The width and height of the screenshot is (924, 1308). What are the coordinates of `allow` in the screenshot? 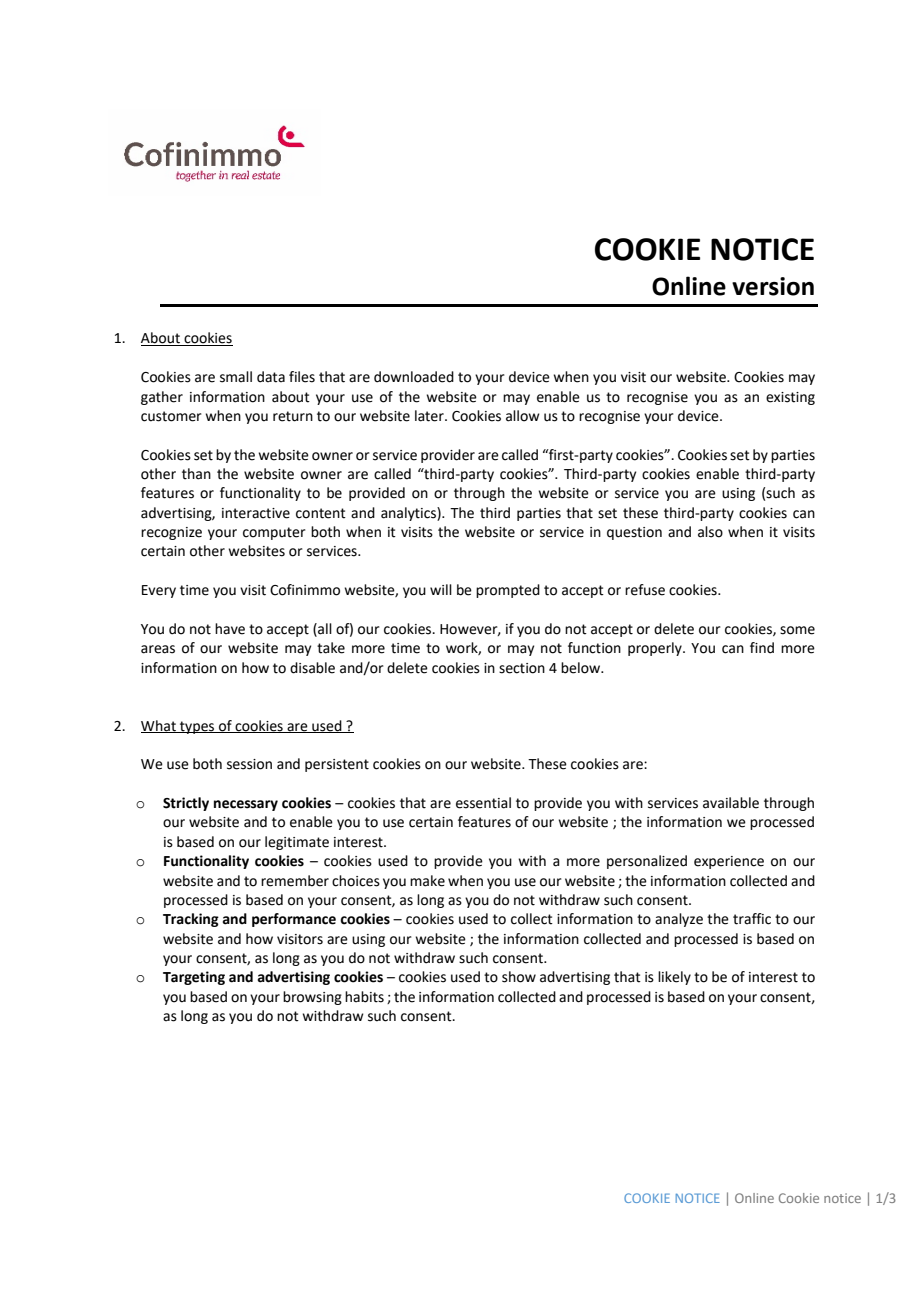 It's located at (523, 416).
